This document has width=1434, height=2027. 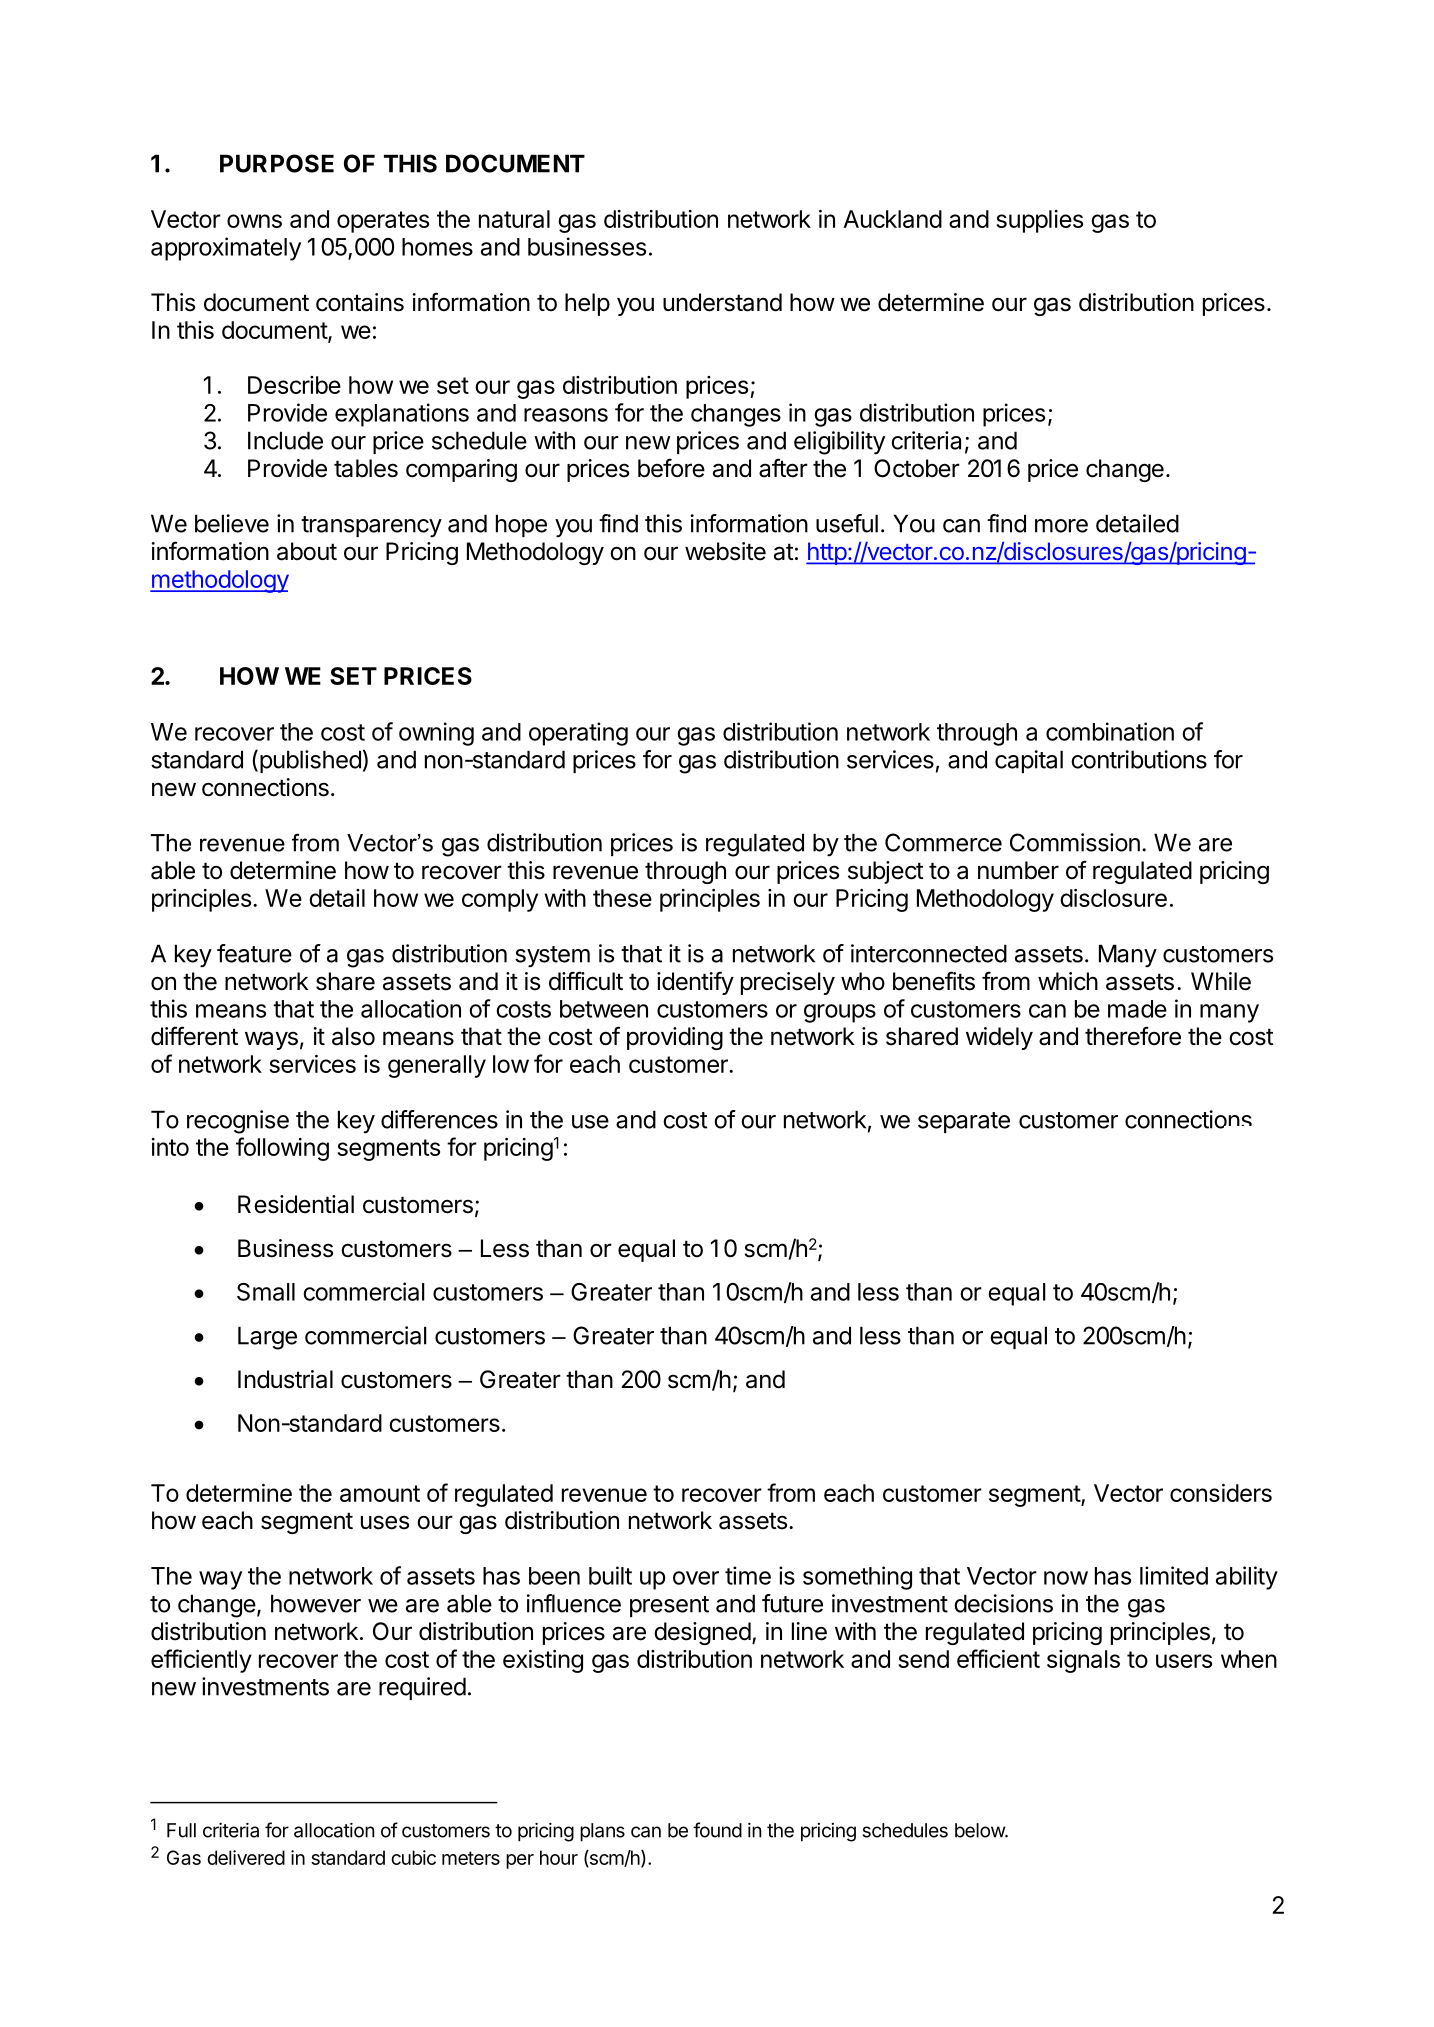 What do you see at coordinates (722, 302) in the document?
I see `understand` at bounding box center [722, 302].
